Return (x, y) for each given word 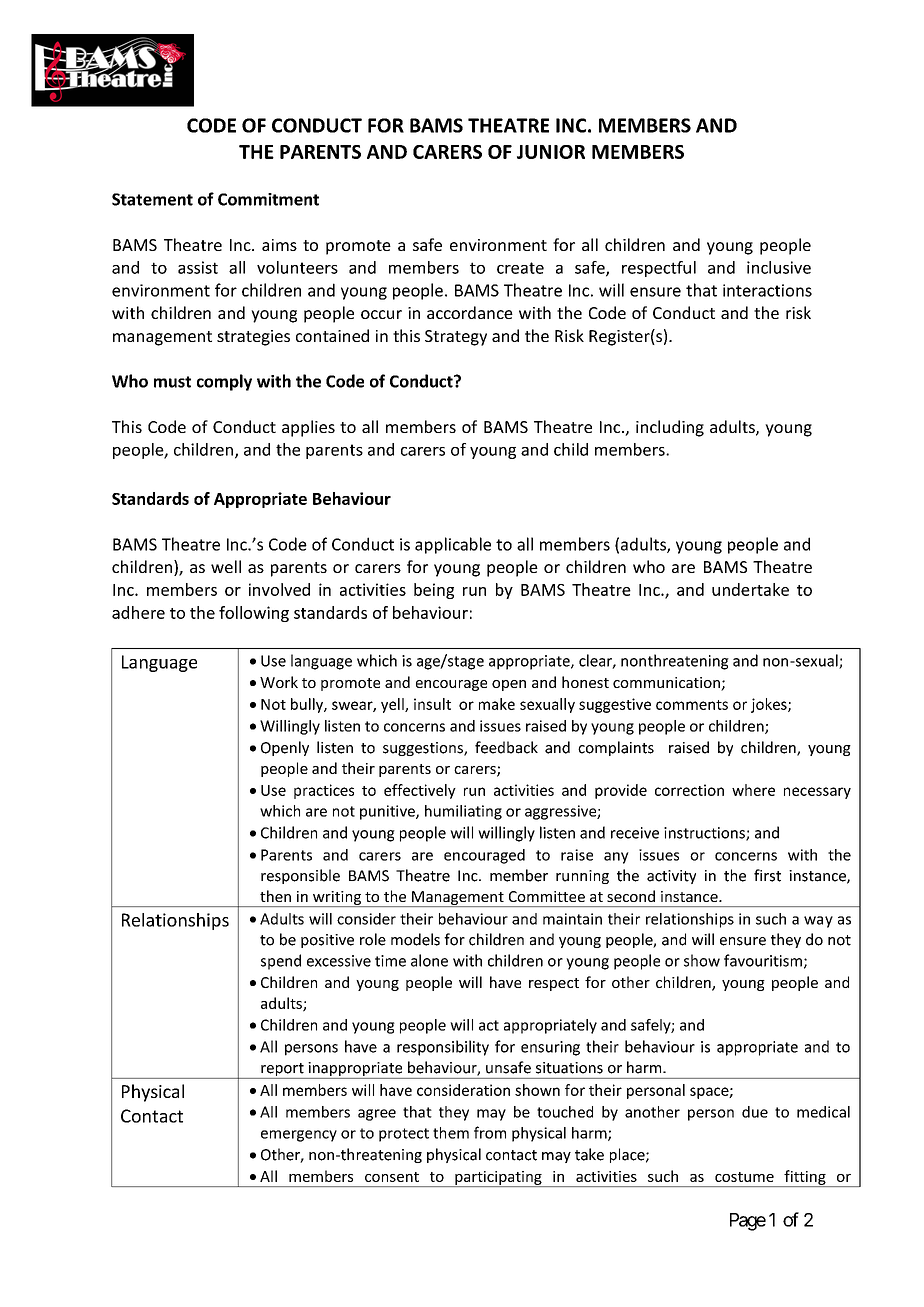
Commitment (268, 199)
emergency (299, 1136)
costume (744, 1177)
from (490, 1132)
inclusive (779, 267)
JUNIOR (551, 152)
